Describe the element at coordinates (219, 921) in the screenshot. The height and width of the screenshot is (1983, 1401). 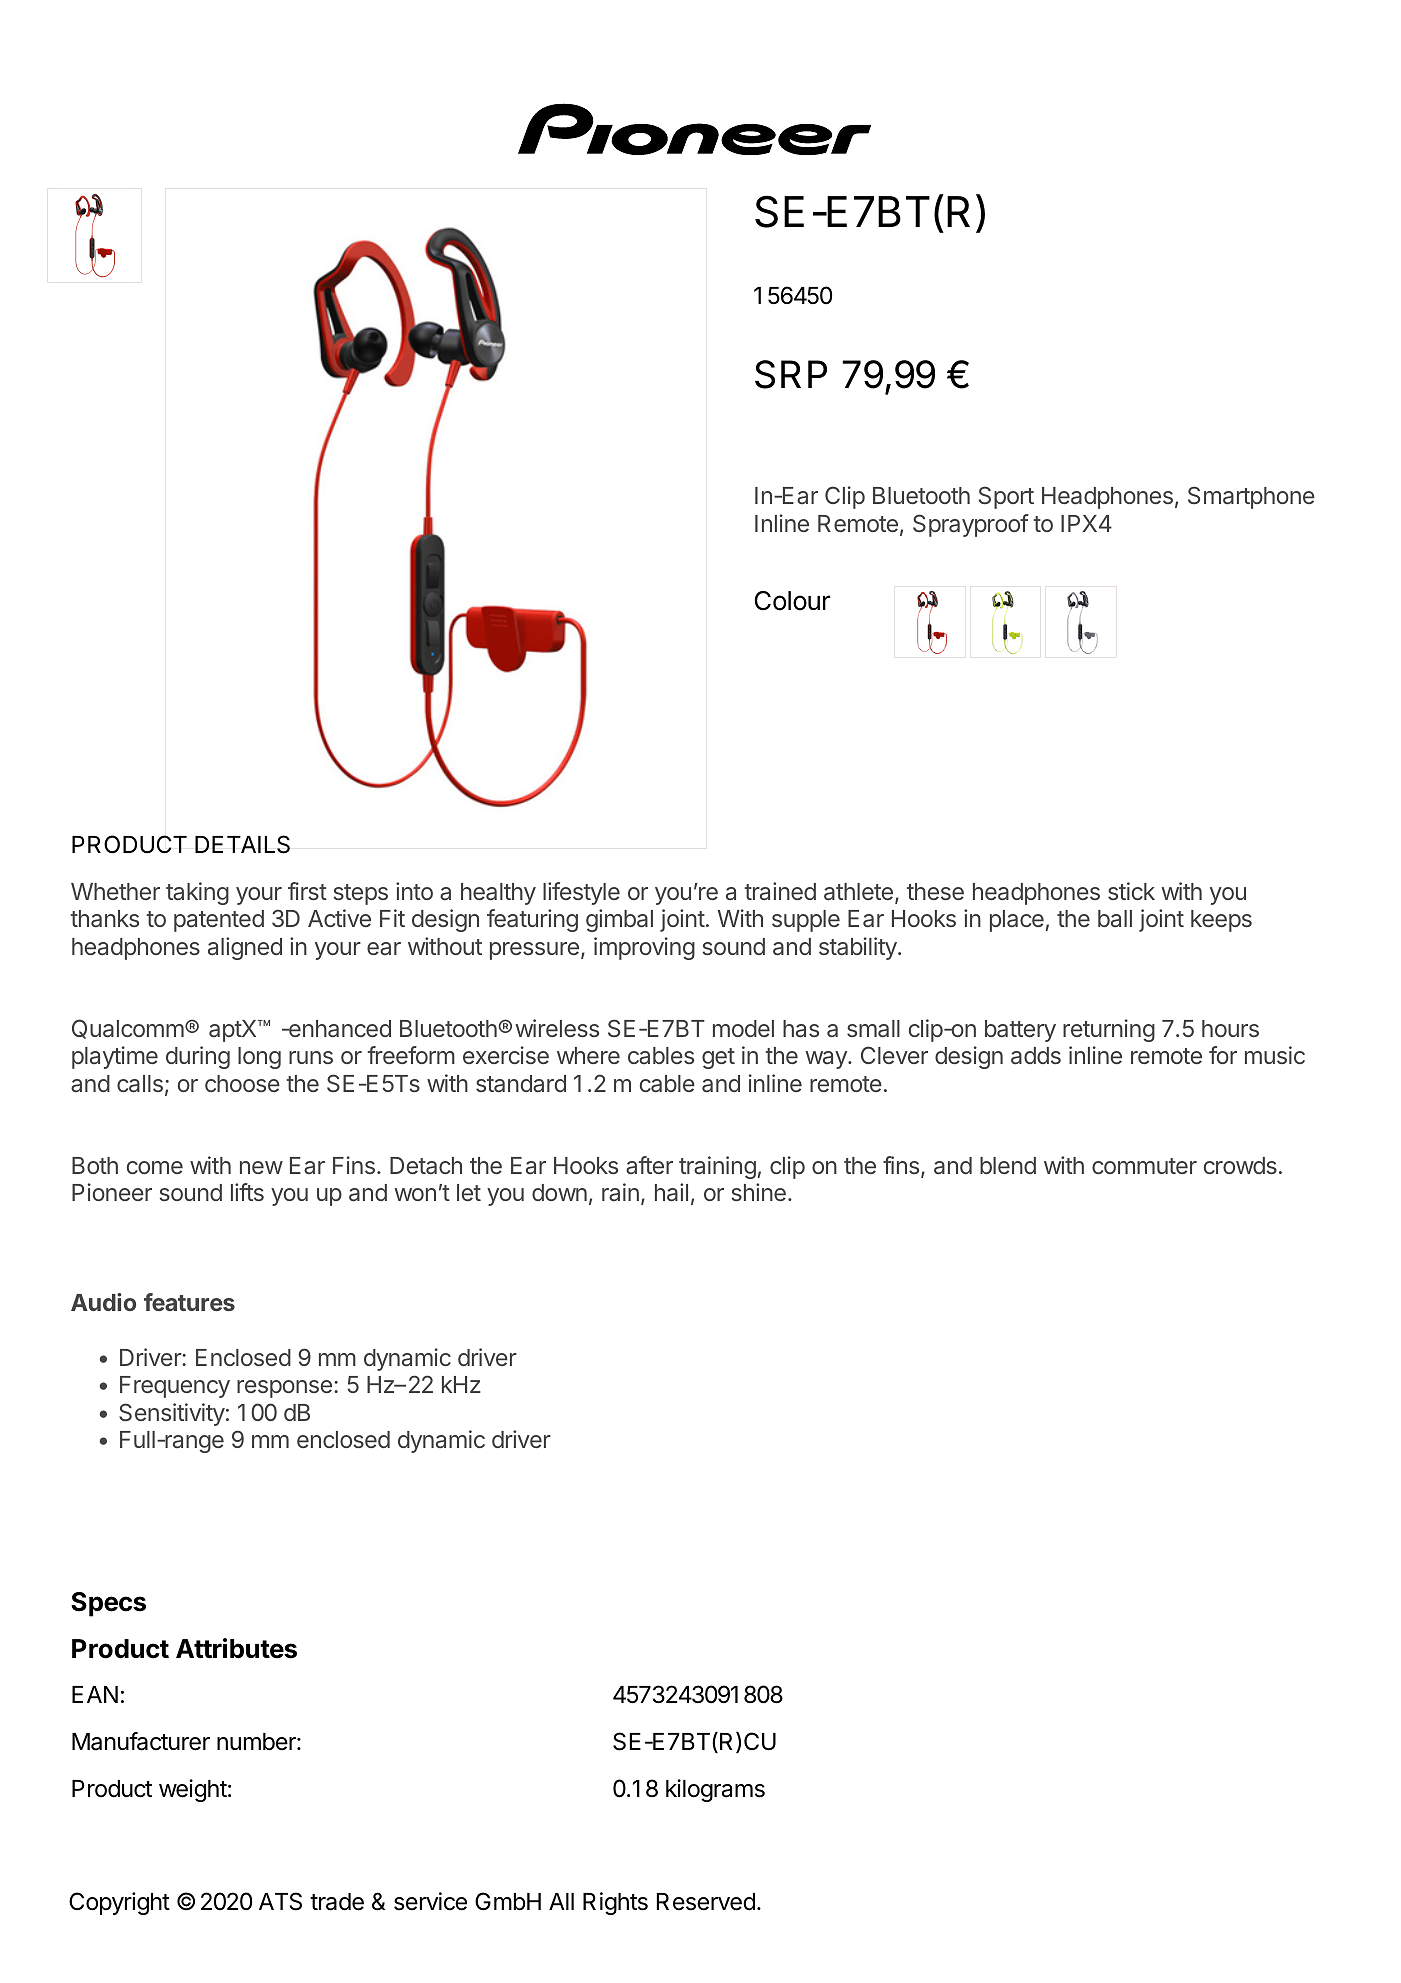
I see `patented` at that location.
